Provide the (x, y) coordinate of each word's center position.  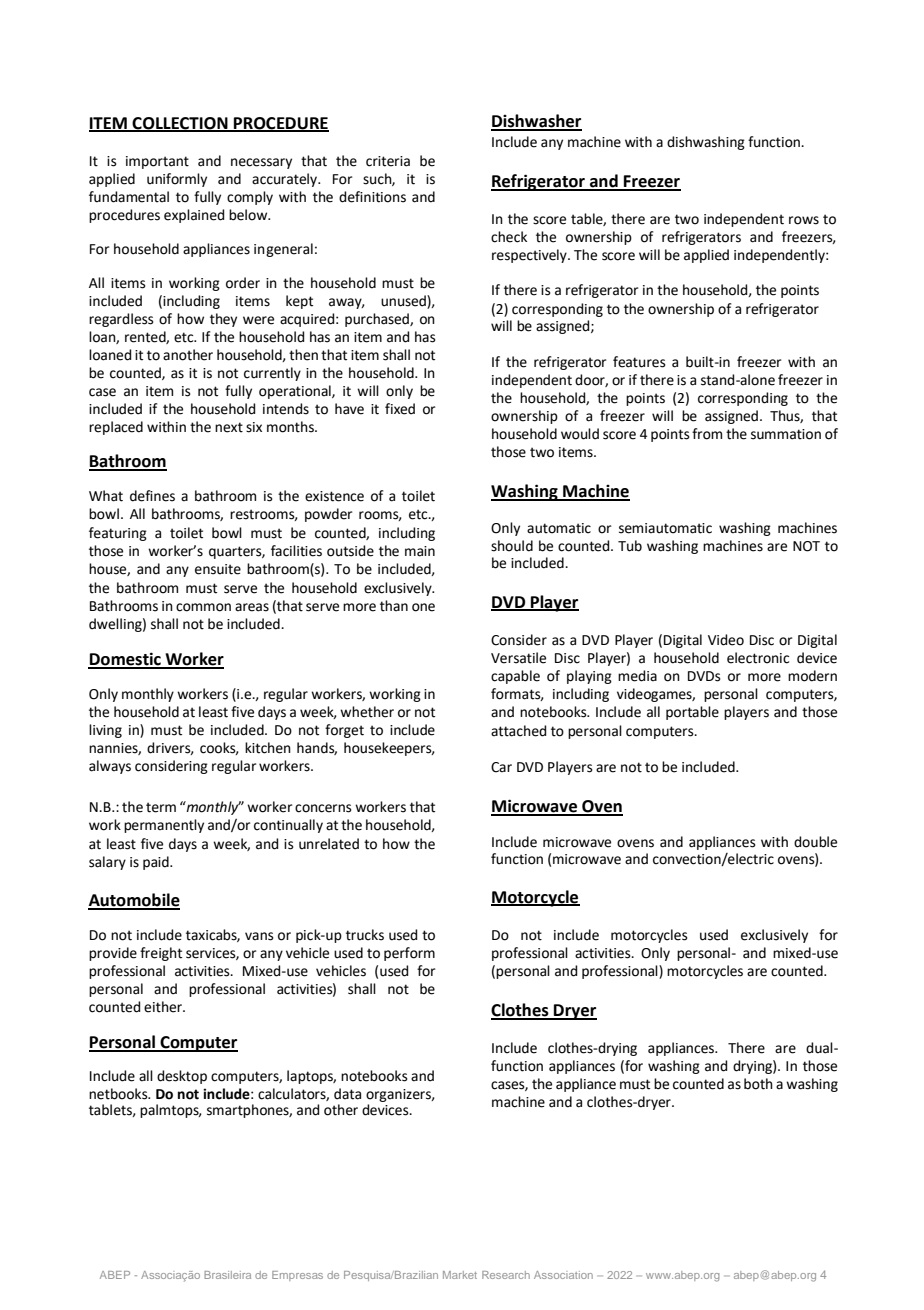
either (164, 1007)
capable (515, 677)
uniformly (177, 180)
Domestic (125, 660)
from (707, 434)
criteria (388, 161)
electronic (758, 658)
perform (409, 954)
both (758, 1084)
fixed (400, 409)
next (229, 427)
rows (804, 220)
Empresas (297, 1276)
